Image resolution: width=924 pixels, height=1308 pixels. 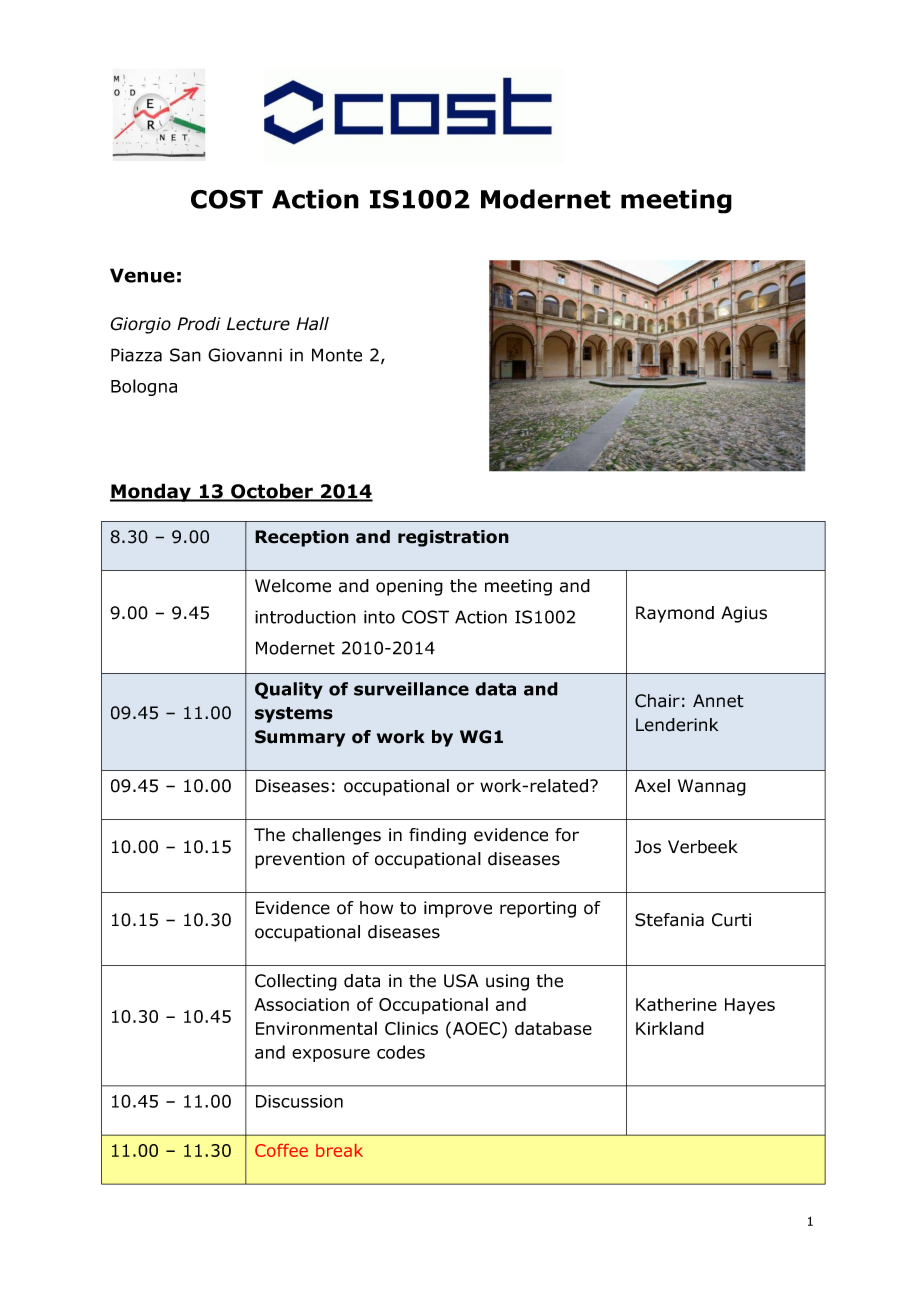 What do you see at coordinates (409, 587) in the page?
I see `opening` at bounding box center [409, 587].
